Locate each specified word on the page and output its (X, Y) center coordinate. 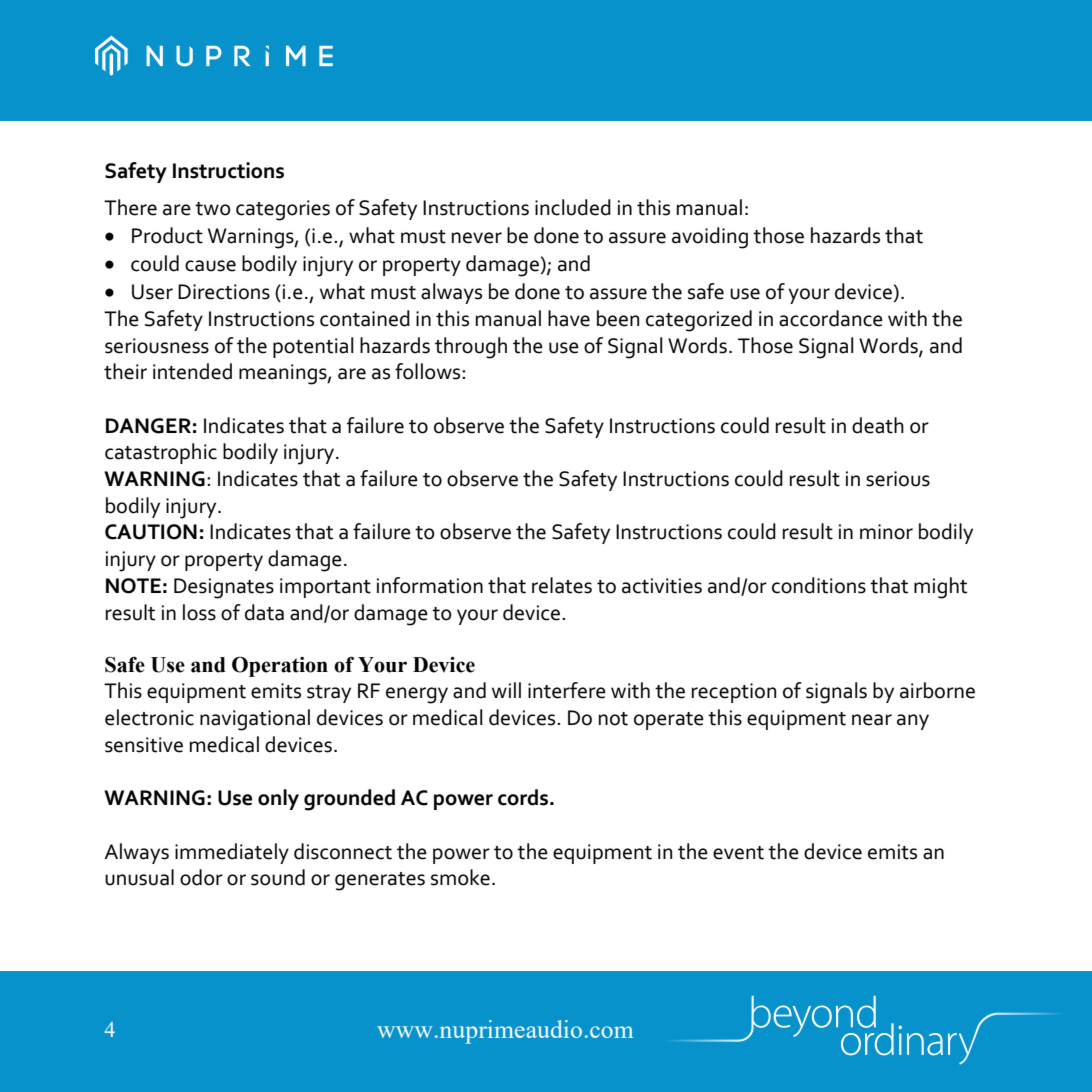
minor (886, 532)
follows (429, 371)
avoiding (710, 238)
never (477, 238)
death (878, 425)
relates (562, 585)
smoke (460, 877)
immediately (232, 853)
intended (192, 371)
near (872, 720)
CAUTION (151, 532)
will (506, 690)
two (213, 209)
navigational (255, 720)
